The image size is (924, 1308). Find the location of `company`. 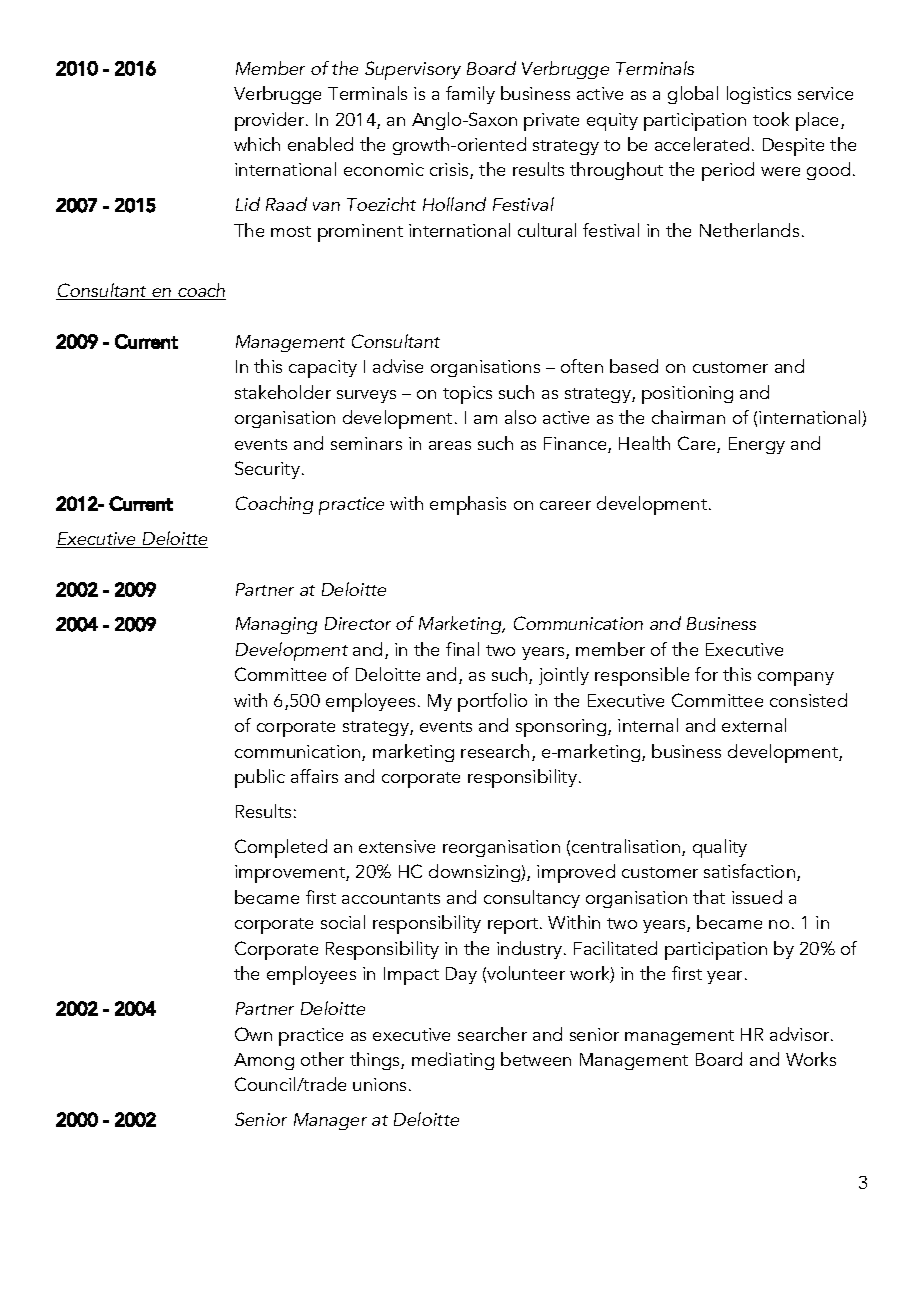

company is located at coordinates (796, 679).
